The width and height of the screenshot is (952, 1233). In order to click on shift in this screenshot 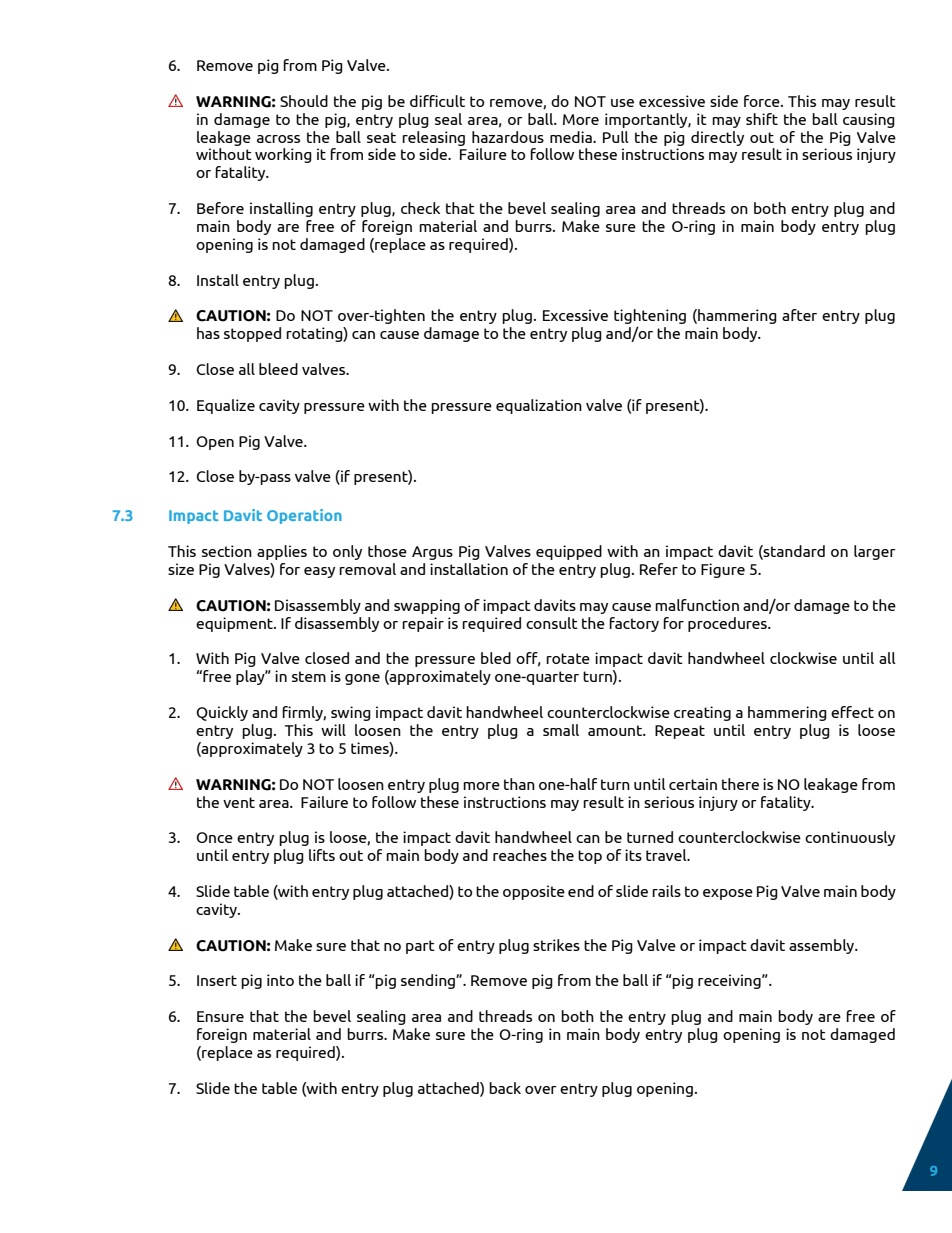, I will do `click(762, 119)`.
